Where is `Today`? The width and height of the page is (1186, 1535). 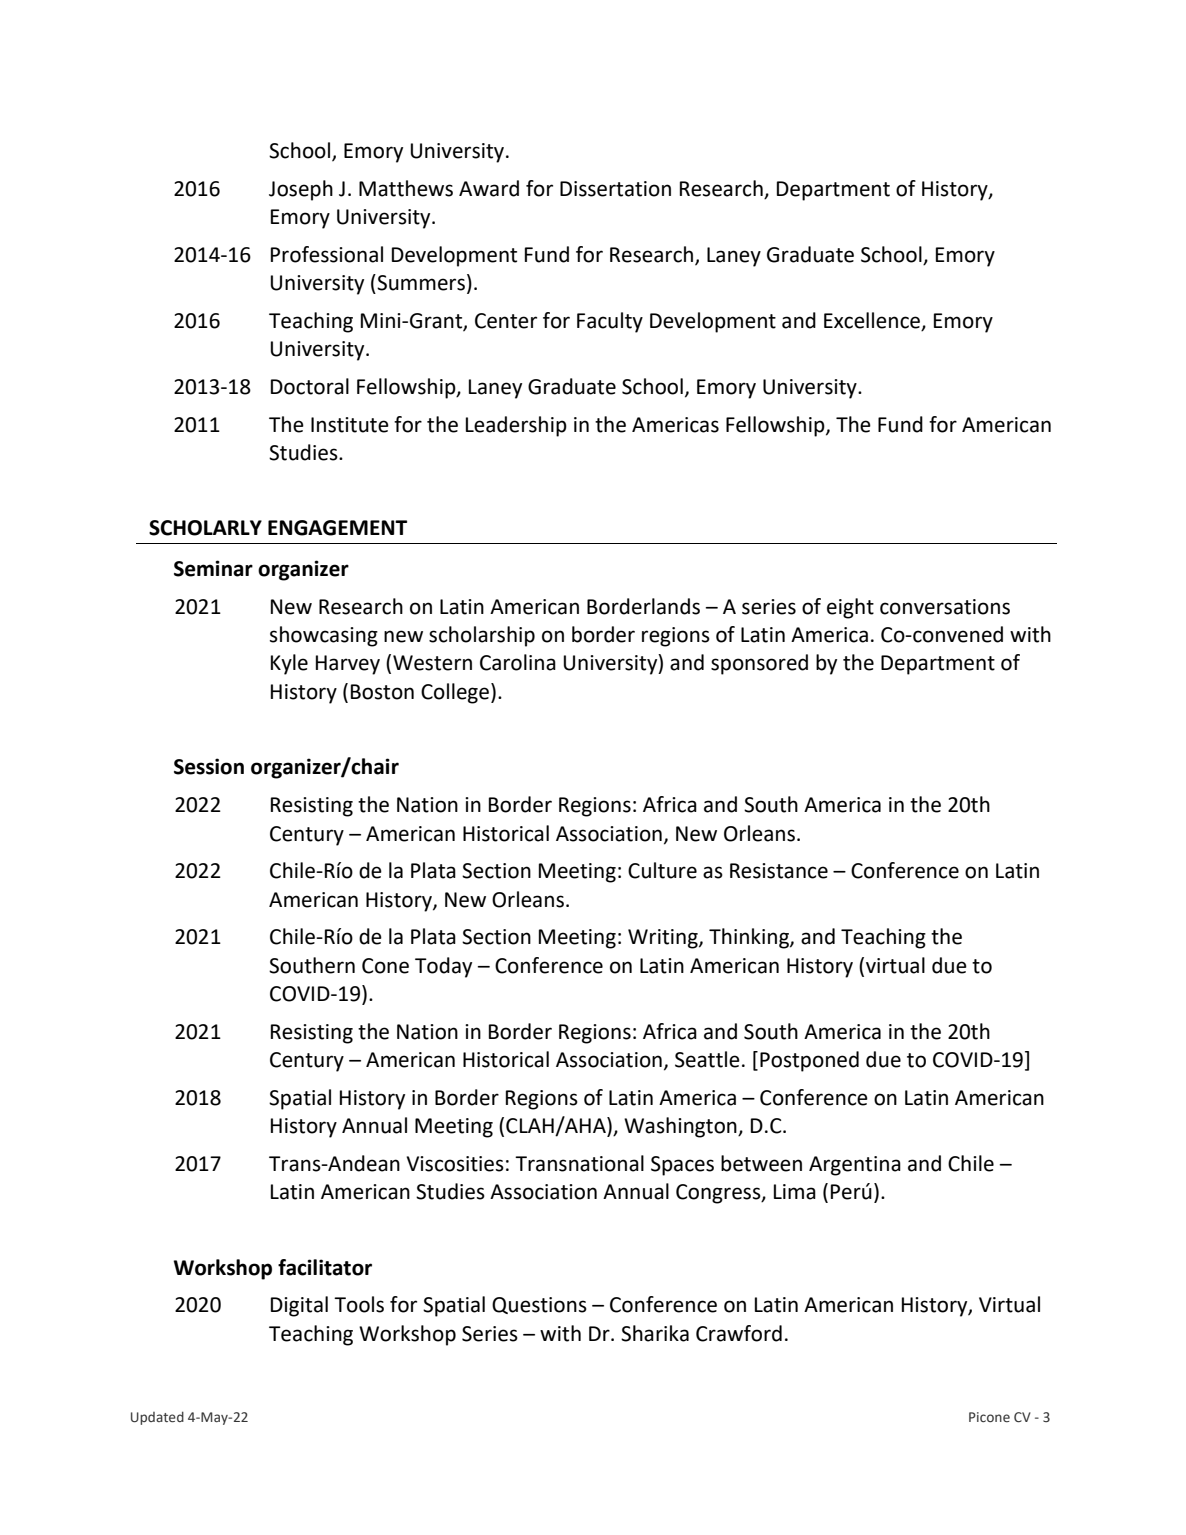 Today is located at coordinates (443, 967).
